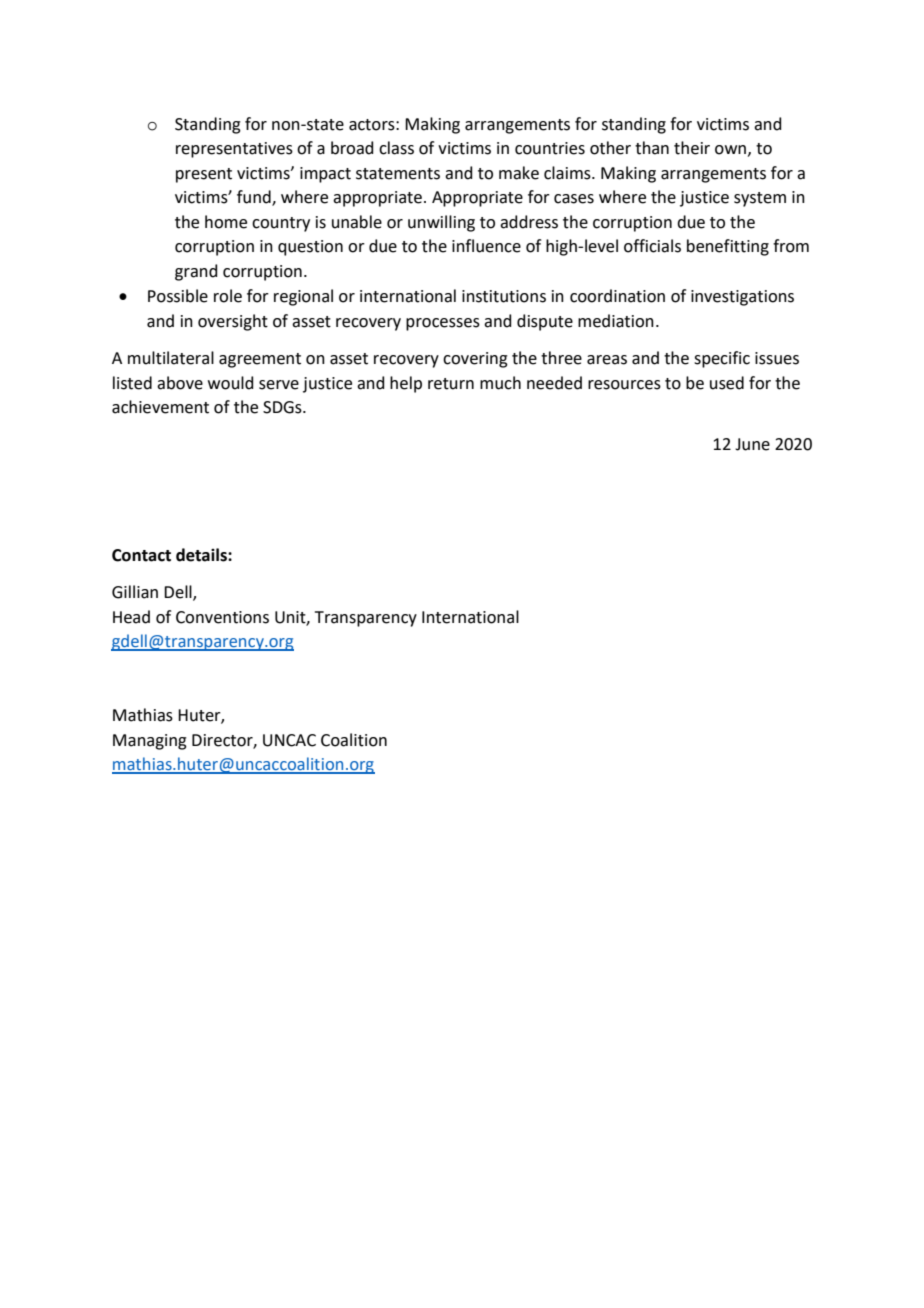  What do you see at coordinates (752, 444) in the screenshot?
I see `June` at bounding box center [752, 444].
